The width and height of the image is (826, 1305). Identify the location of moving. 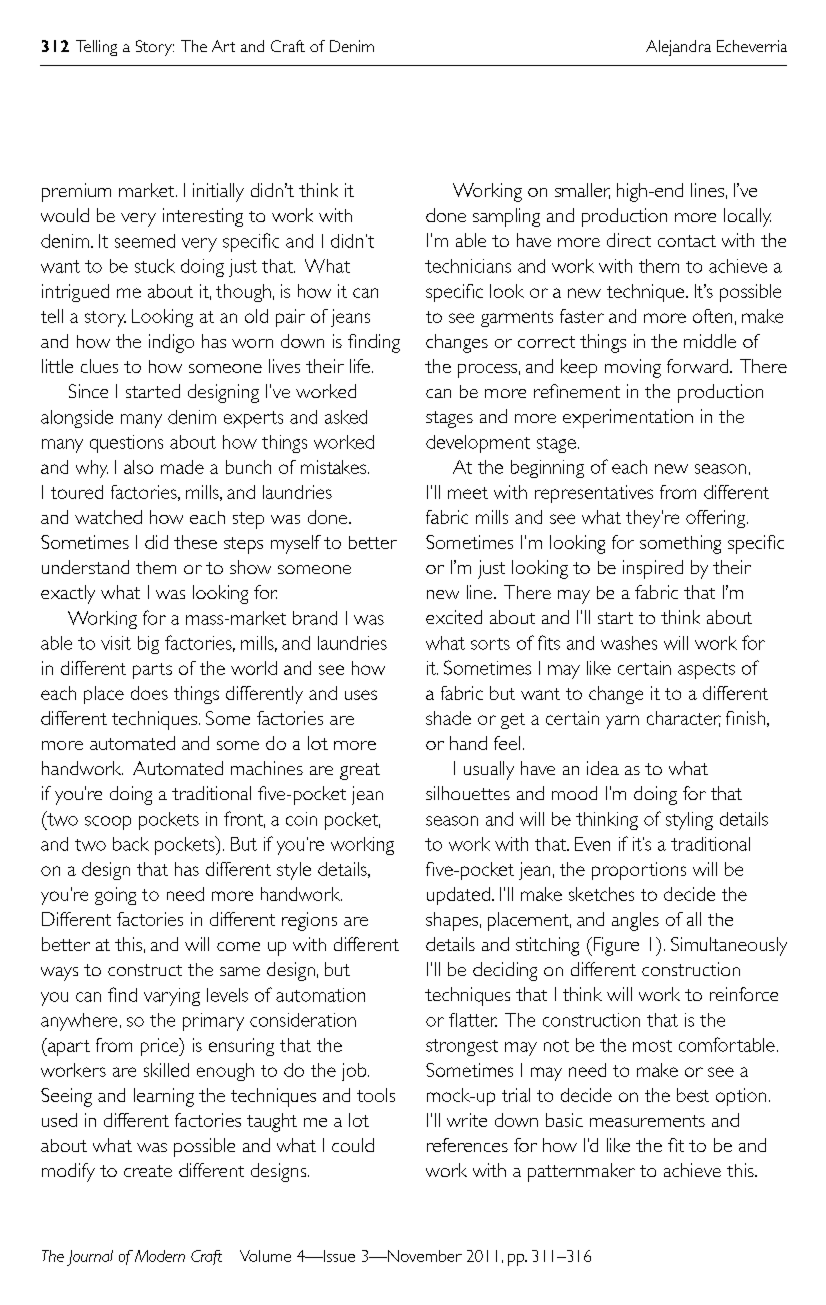
(633, 368).
